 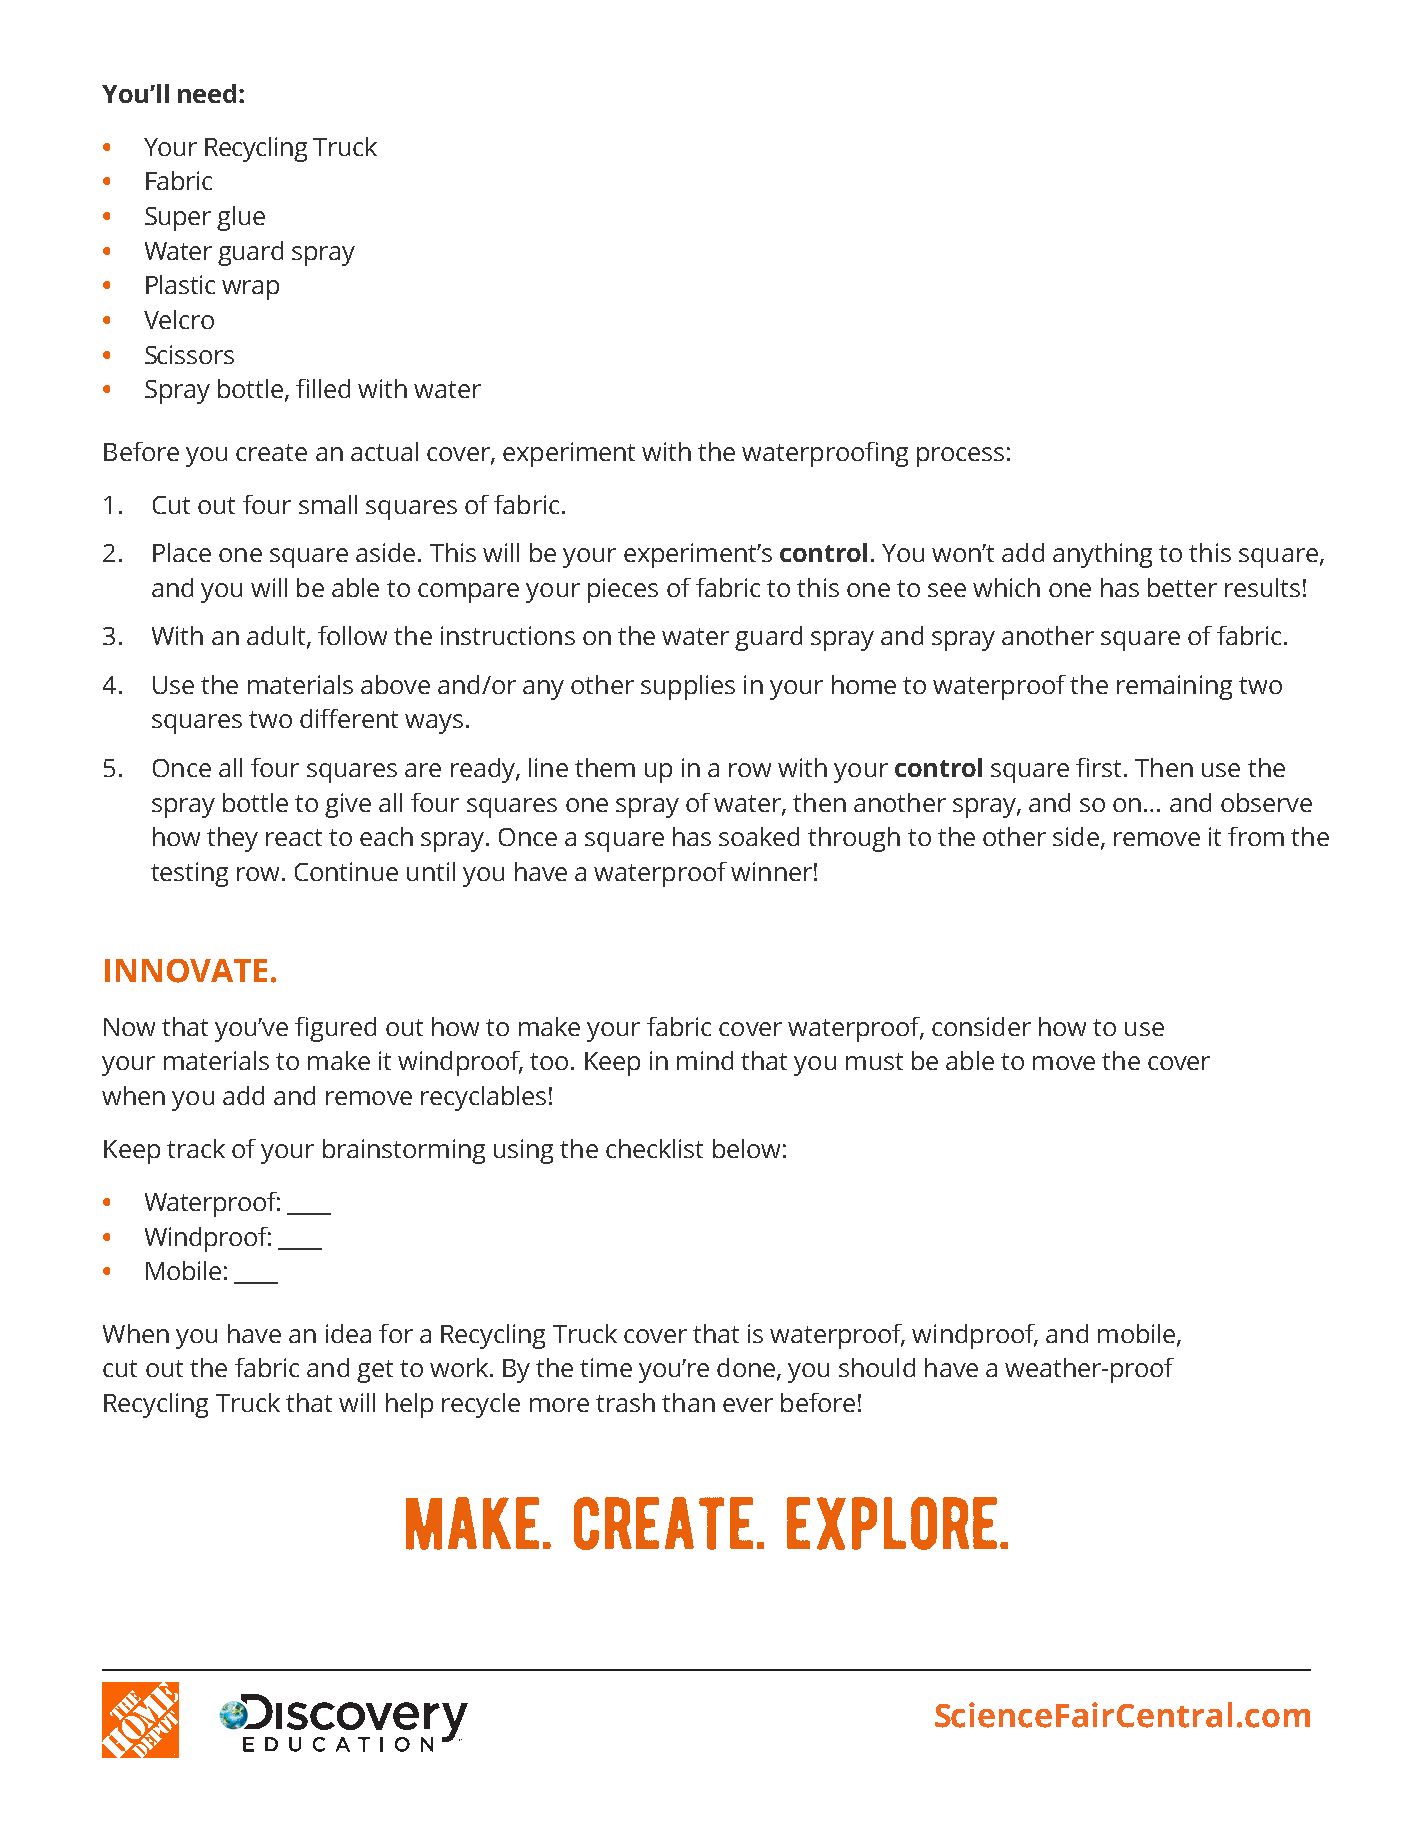 What do you see at coordinates (241, 218) in the screenshot?
I see `glue` at bounding box center [241, 218].
